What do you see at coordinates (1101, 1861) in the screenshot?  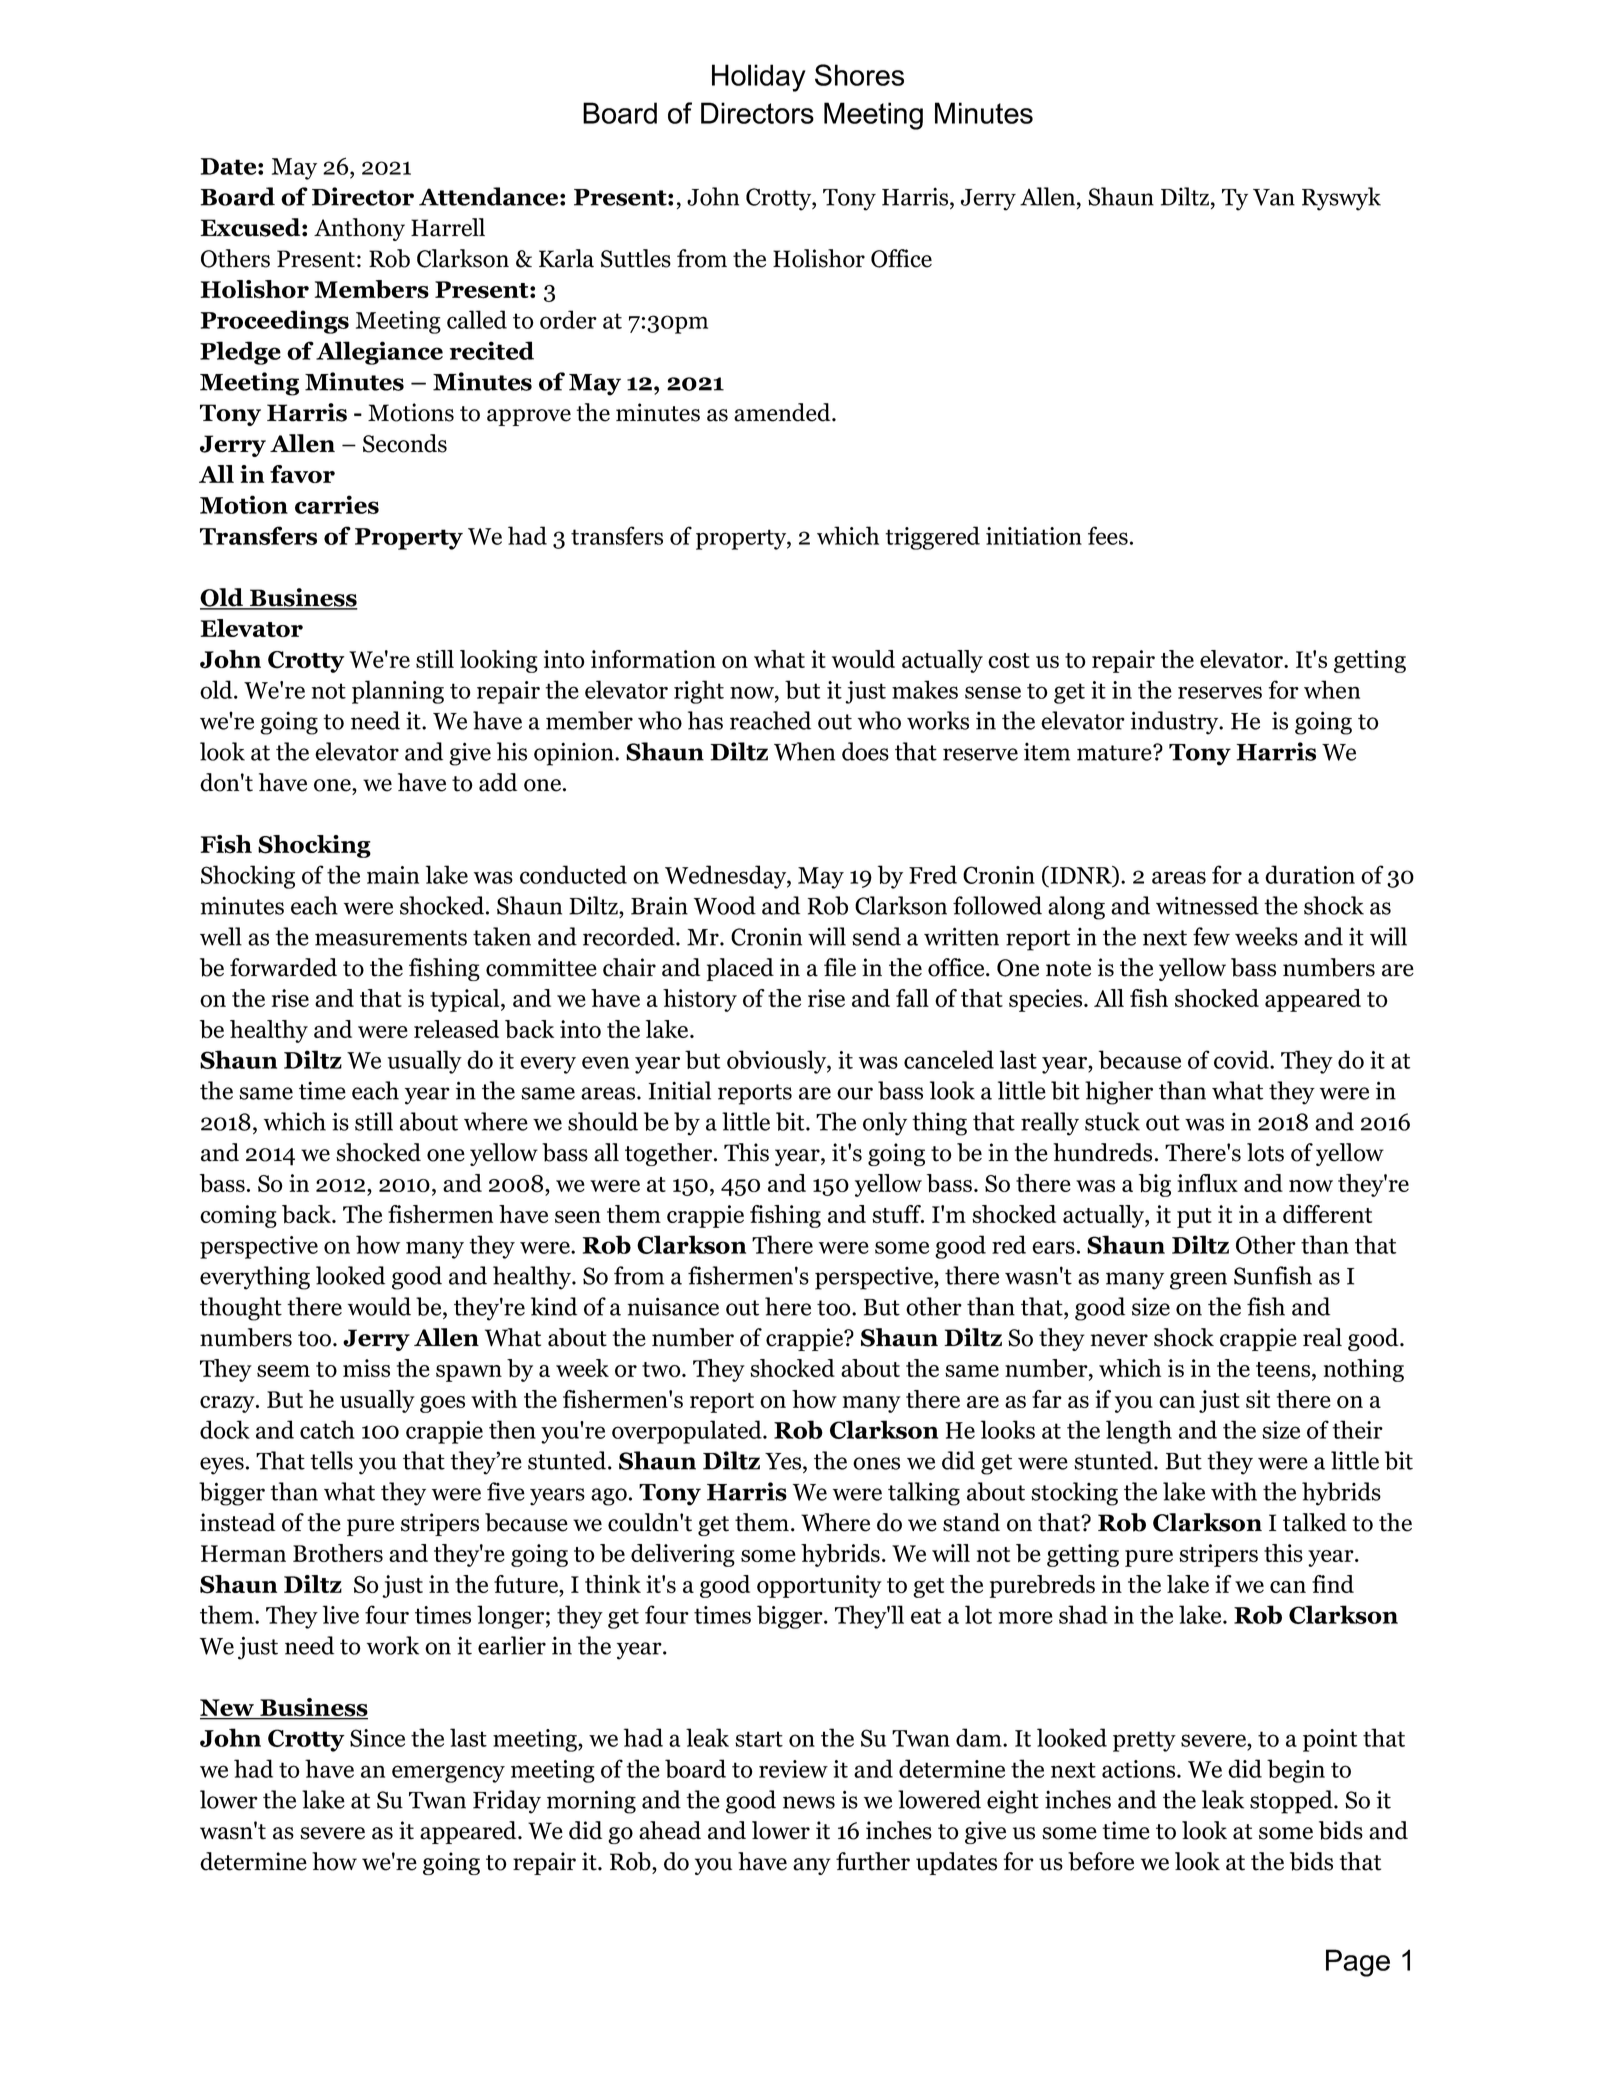 I see `before` at bounding box center [1101, 1861].
